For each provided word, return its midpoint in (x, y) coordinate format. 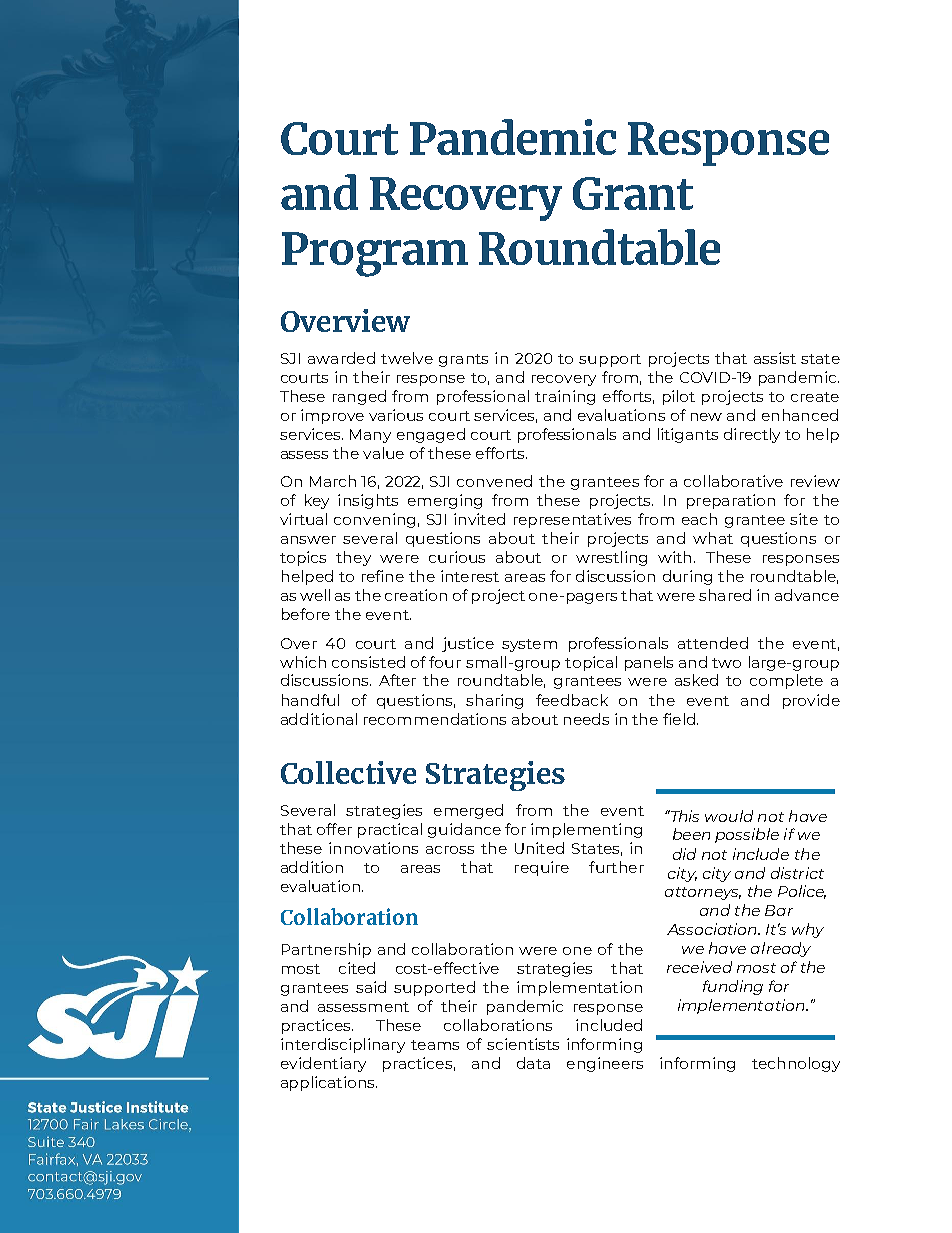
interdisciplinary (343, 1045)
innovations (373, 848)
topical (591, 663)
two (726, 663)
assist (775, 358)
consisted (368, 662)
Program (375, 254)
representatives (572, 520)
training (565, 397)
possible (747, 835)
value (383, 453)
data (533, 1063)
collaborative (733, 481)
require (542, 868)
